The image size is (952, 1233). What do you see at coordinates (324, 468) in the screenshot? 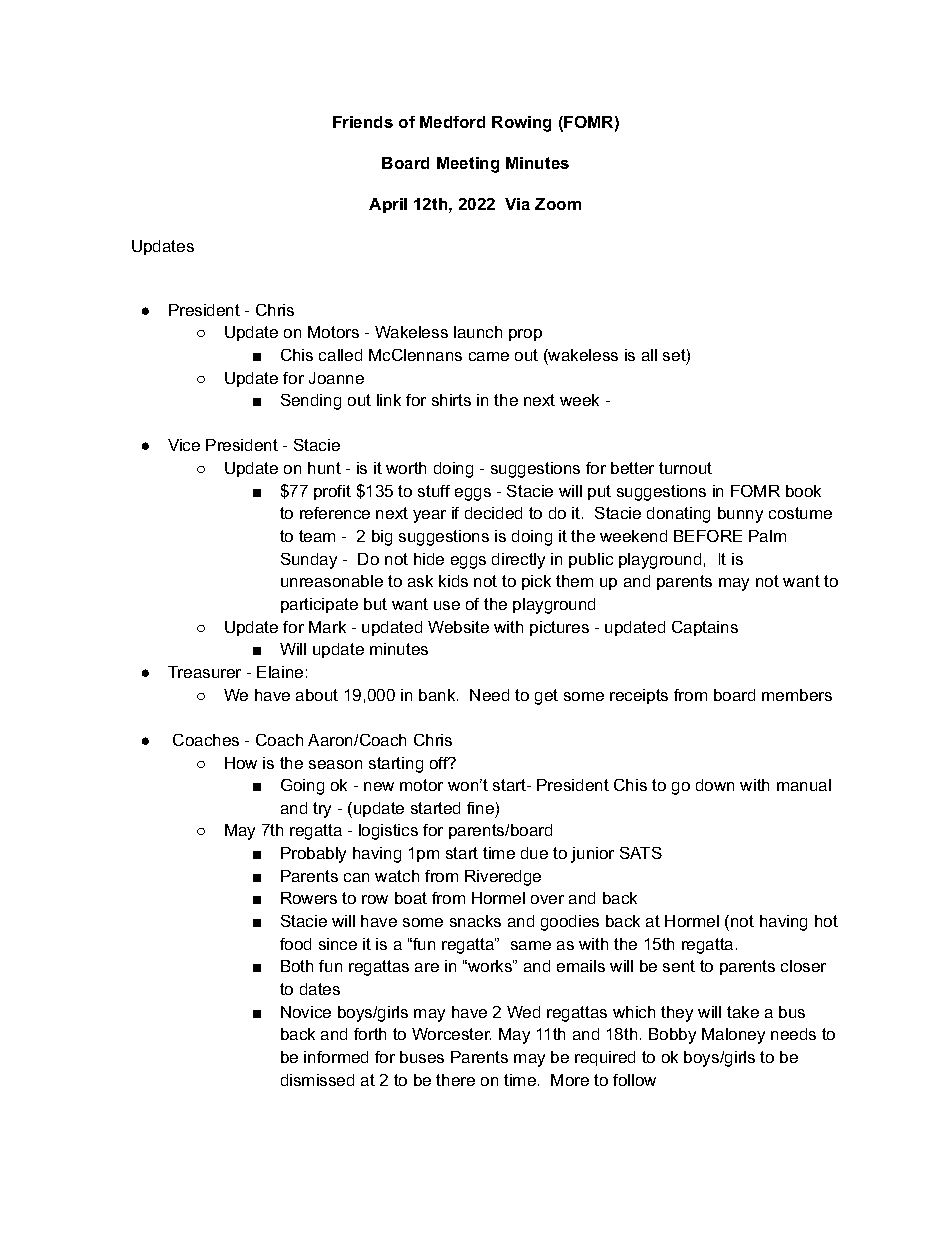
I see `hunt` at bounding box center [324, 468].
